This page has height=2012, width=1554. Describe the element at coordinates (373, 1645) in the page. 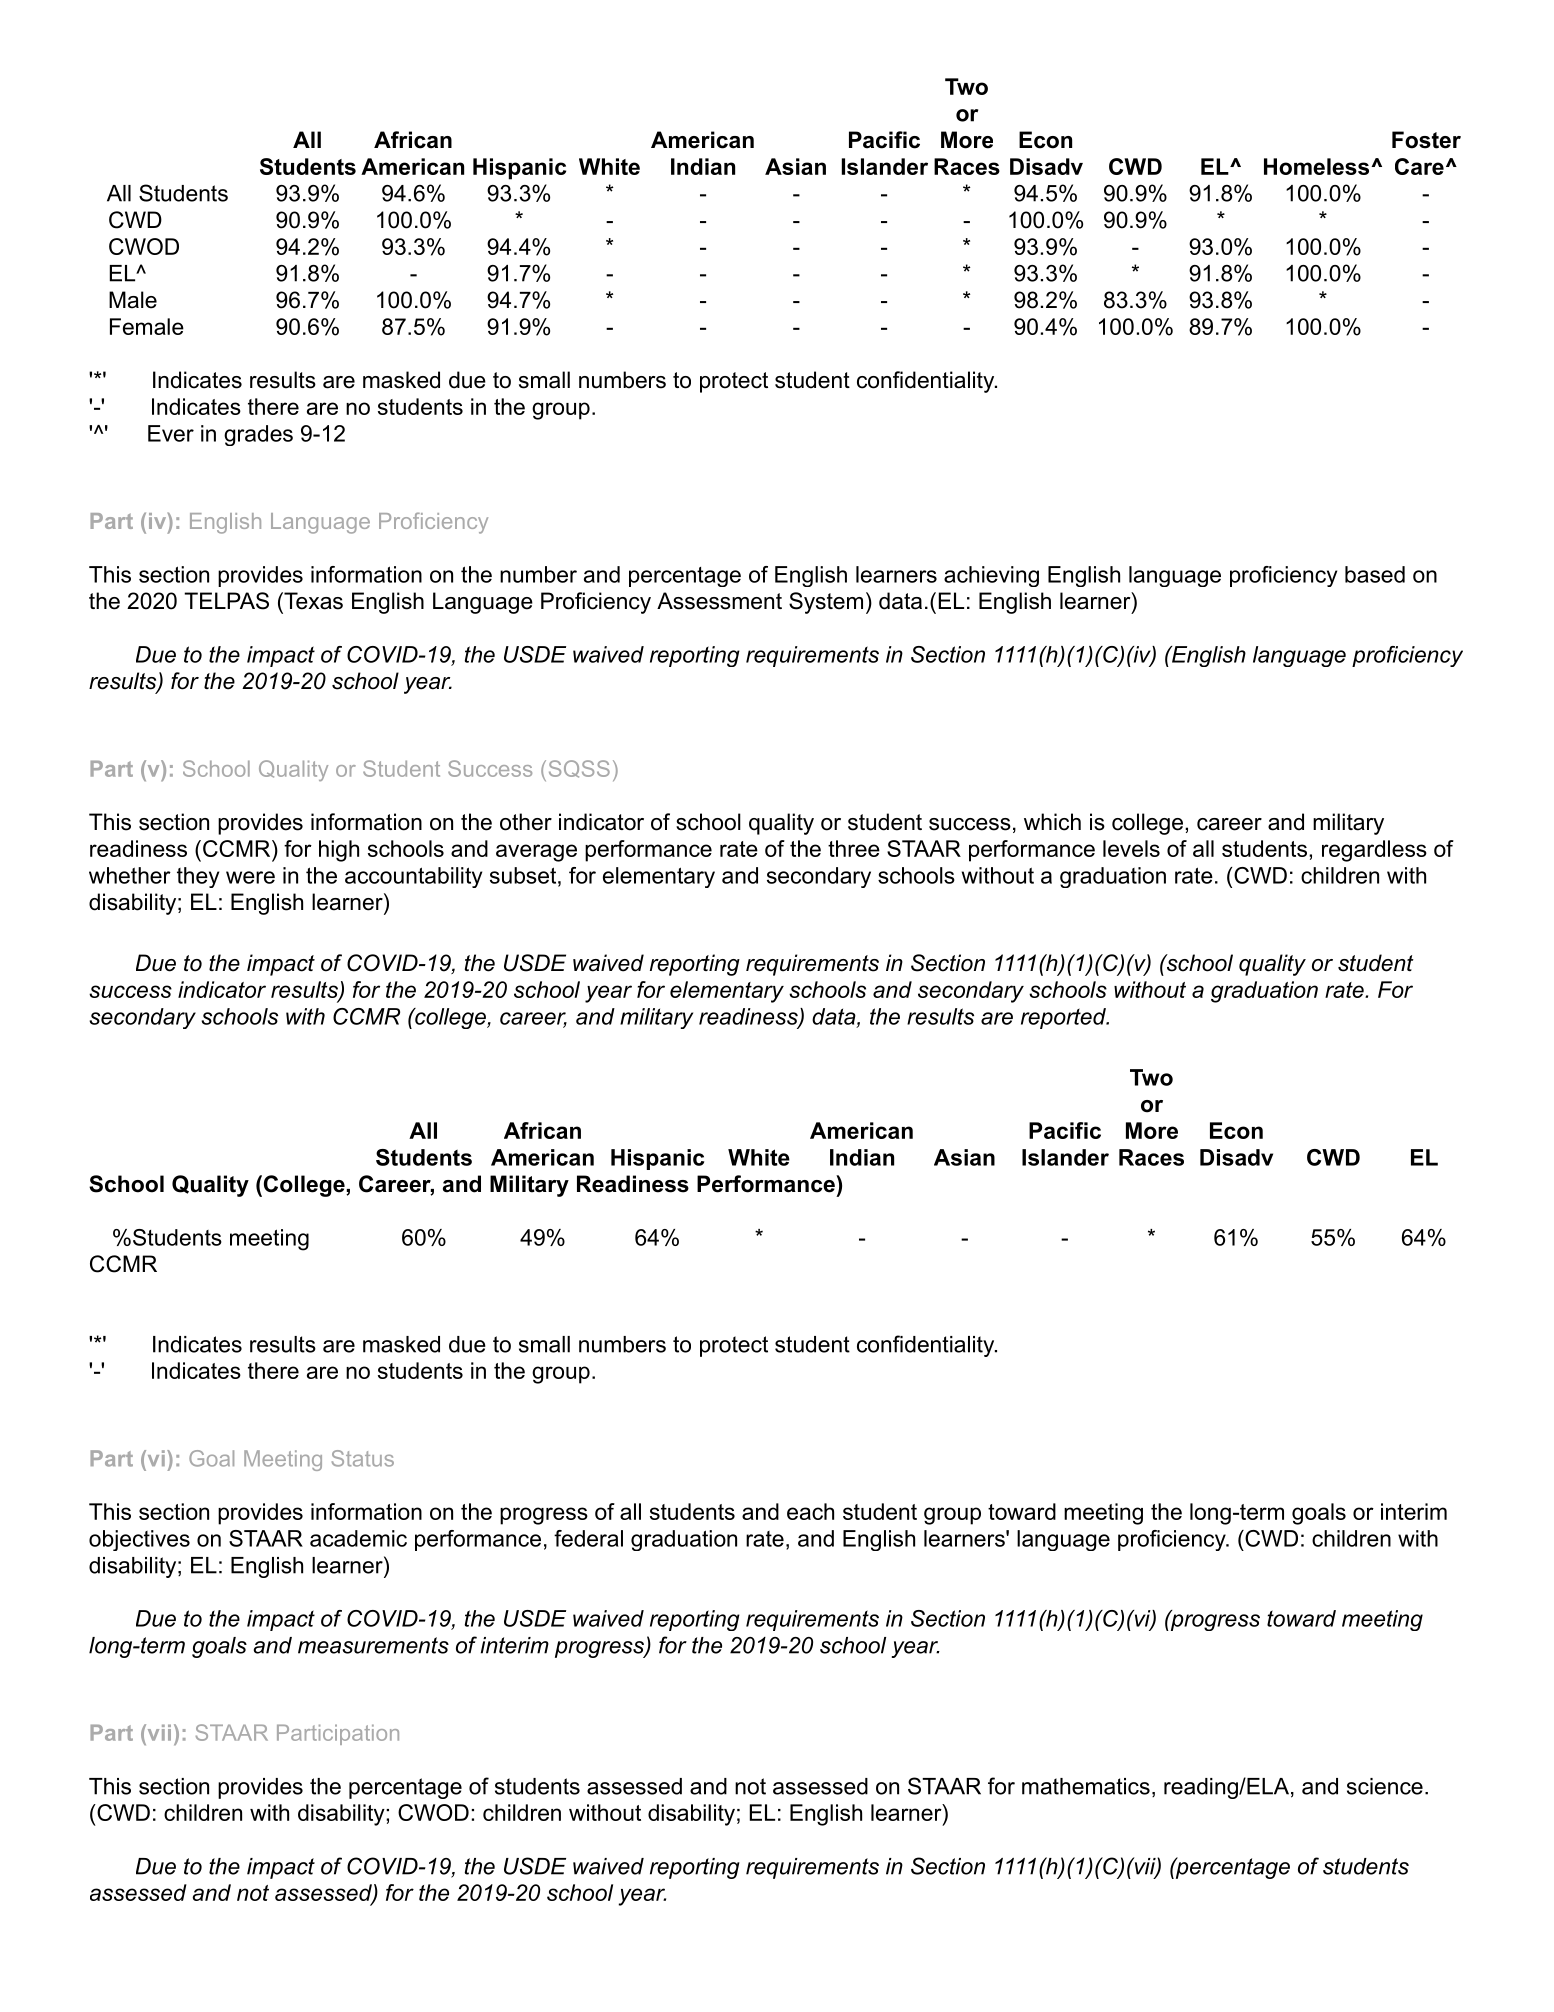

I see `measurements` at that location.
